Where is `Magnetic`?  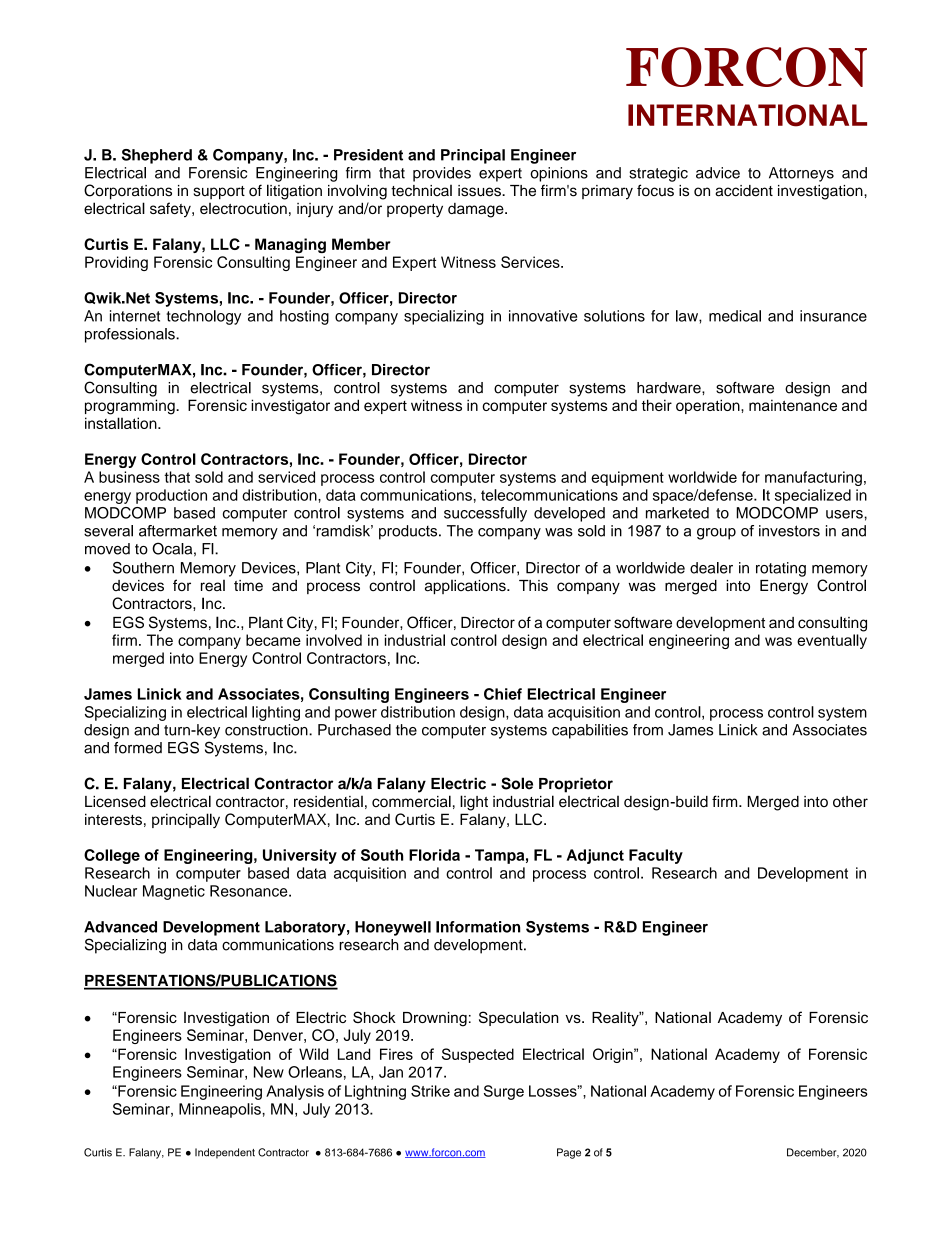
Magnetic is located at coordinates (174, 892).
